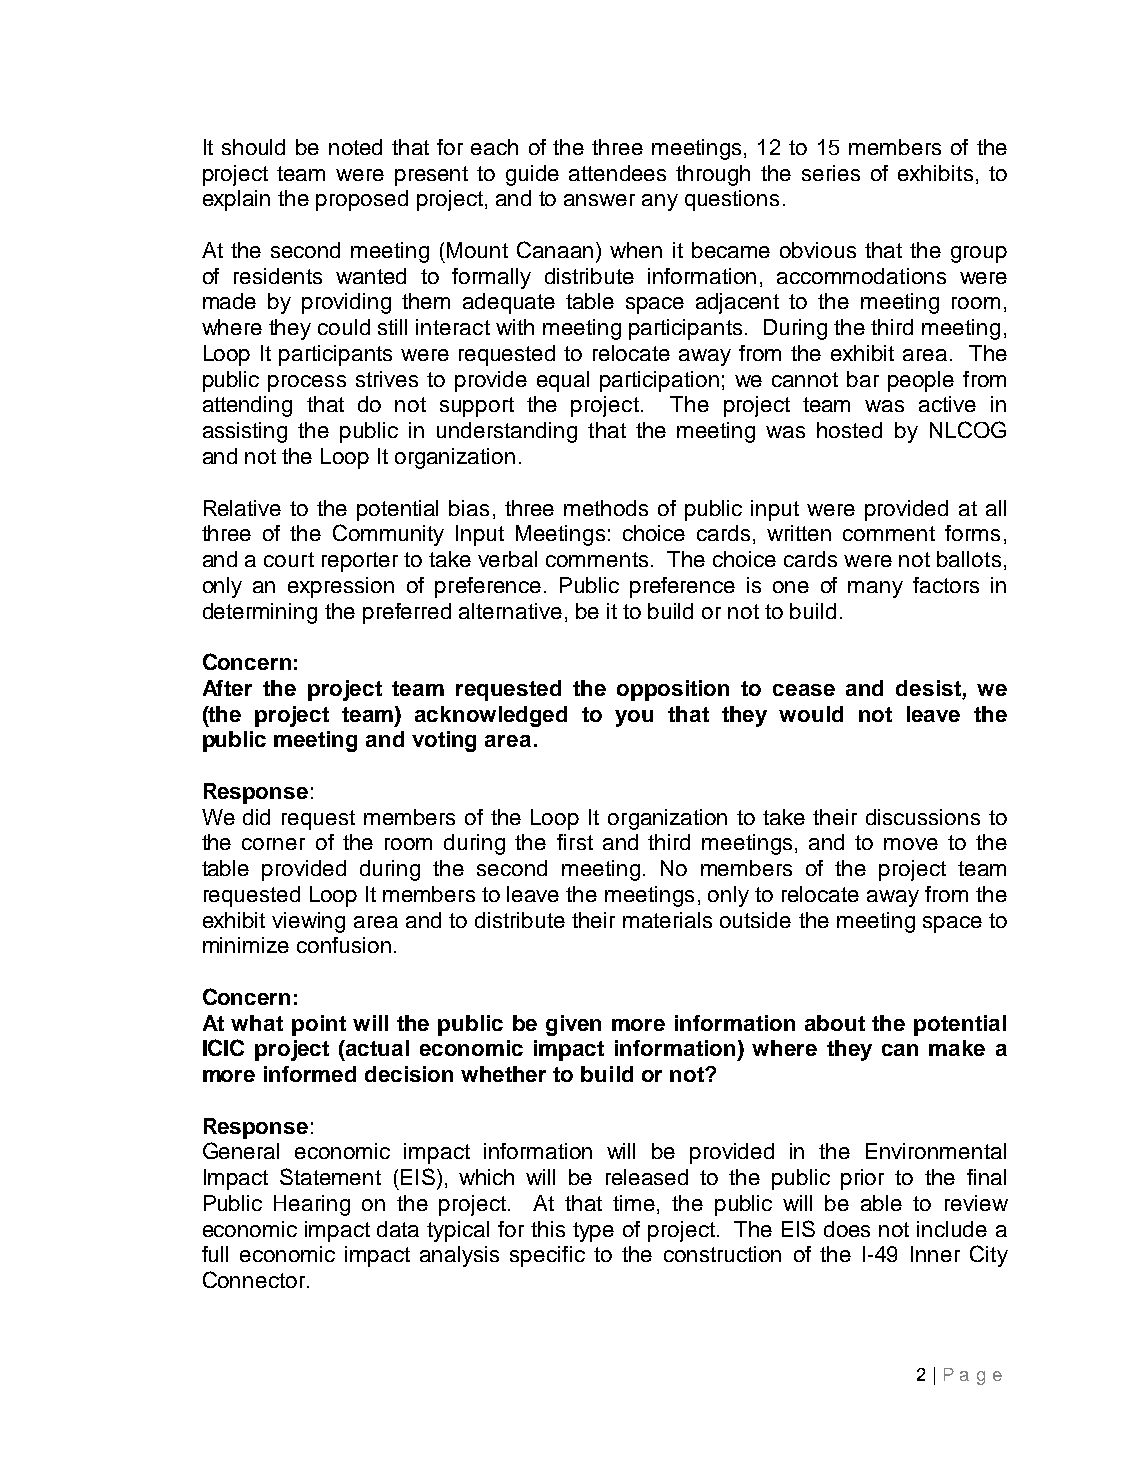 This screenshot has height=1478, width=1142. I want to click on series, so click(831, 173).
